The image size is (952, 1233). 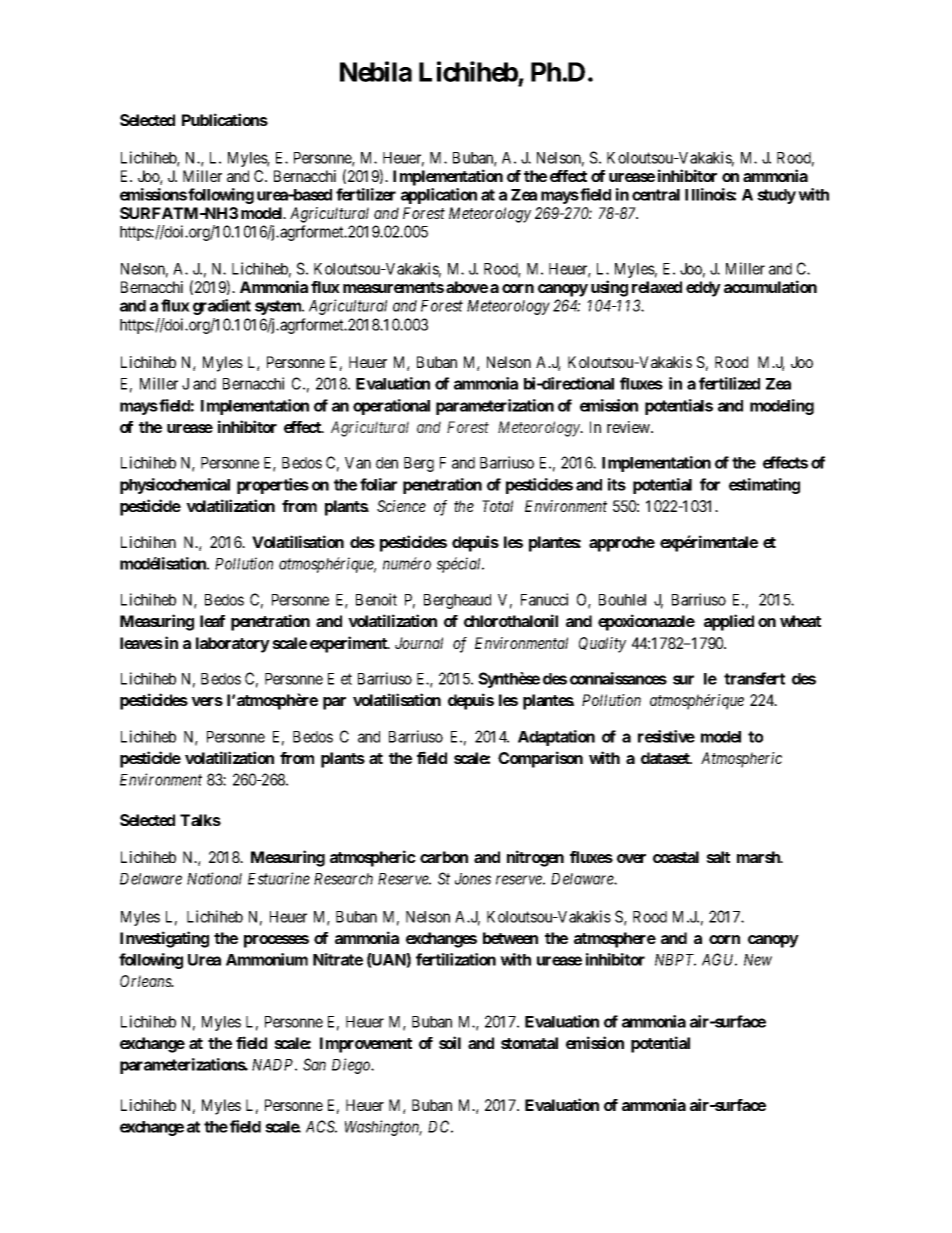 What do you see at coordinates (473, 879) in the screenshot?
I see `Jones` at bounding box center [473, 879].
